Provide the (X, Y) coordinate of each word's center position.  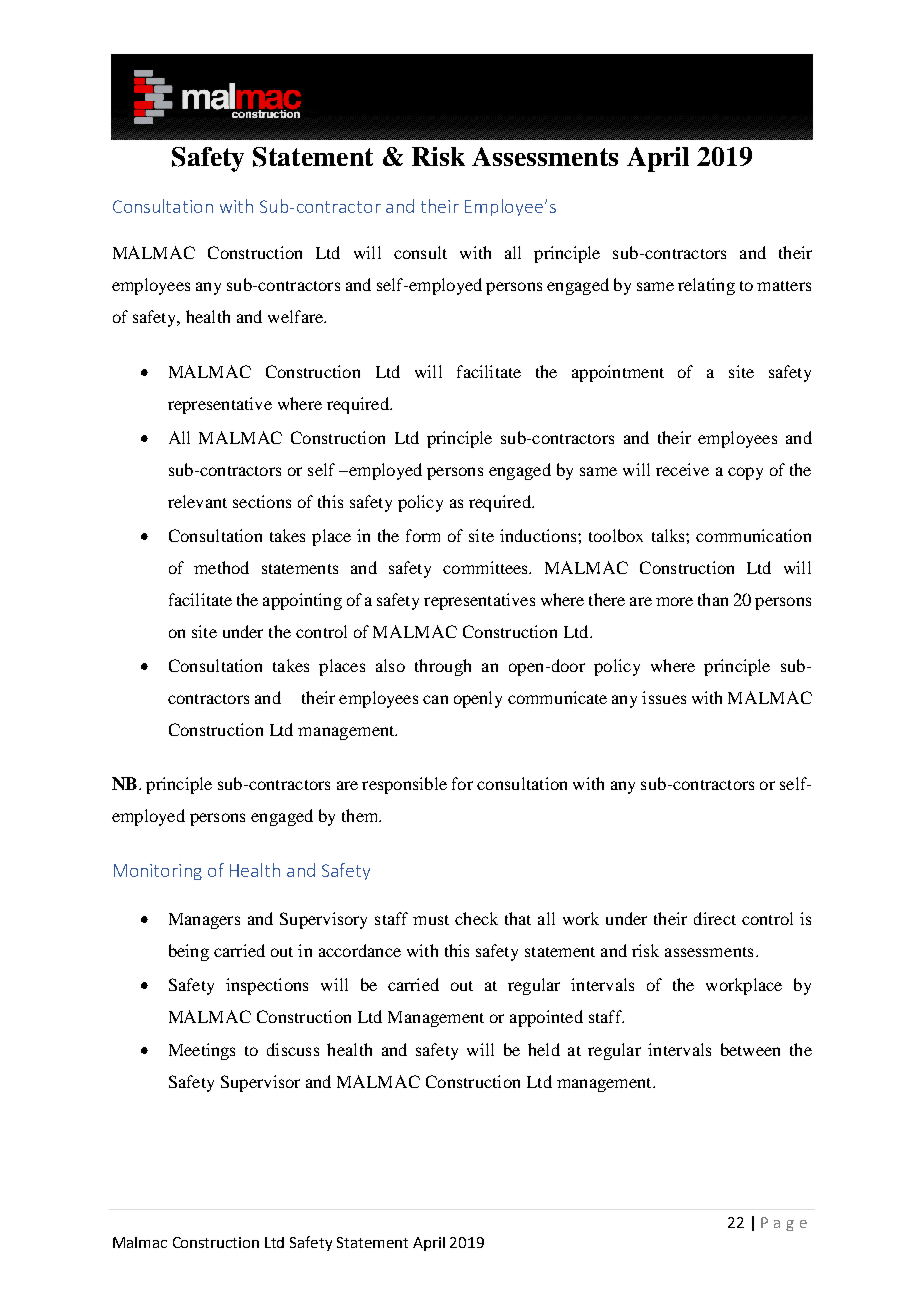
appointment (618, 373)
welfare (296, 316)
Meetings (202, 1051)
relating (706, 286)
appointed (546, 1018)
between (750, 1049)
